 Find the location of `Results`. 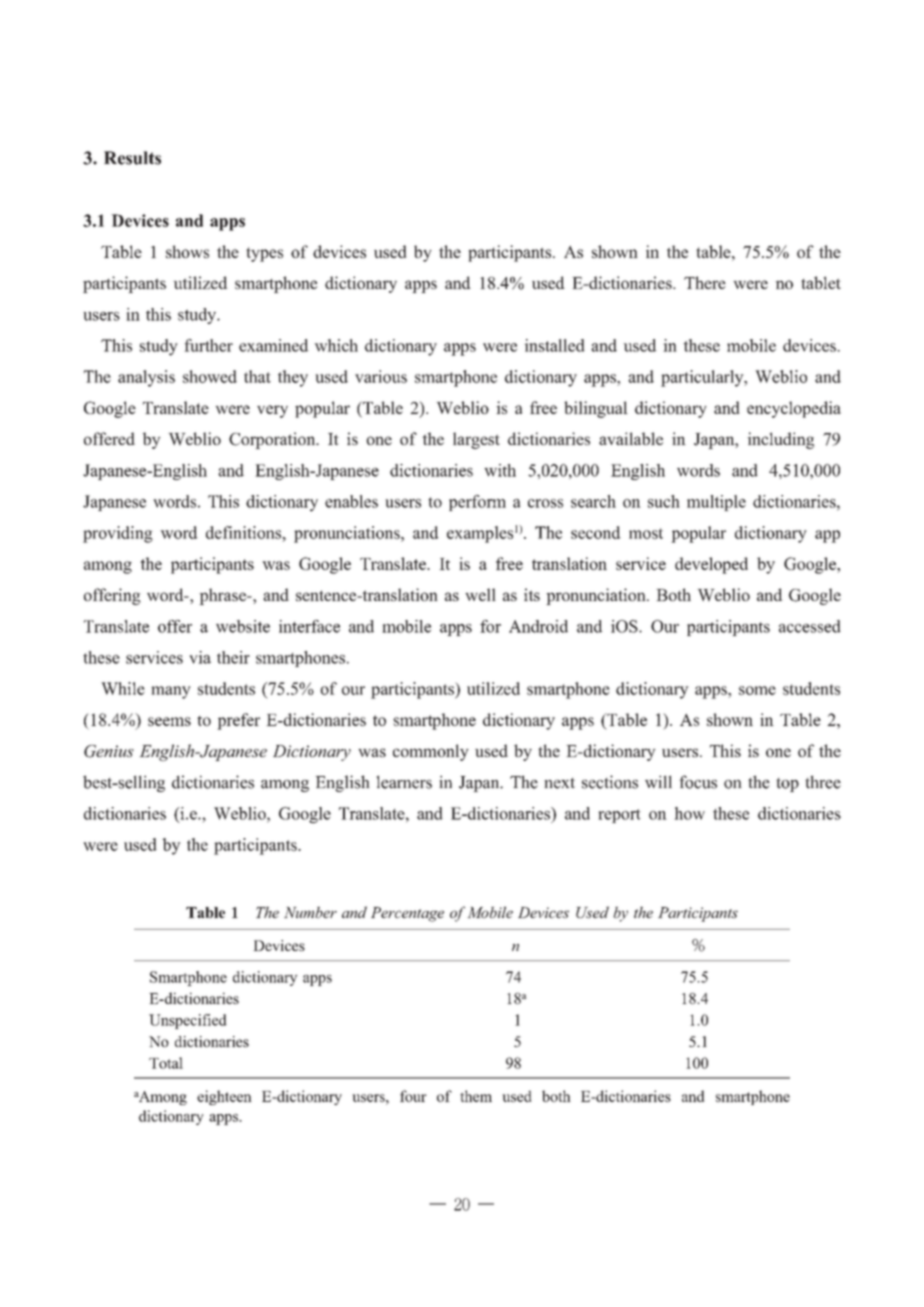

Results is located at coordinates (132, 158).
